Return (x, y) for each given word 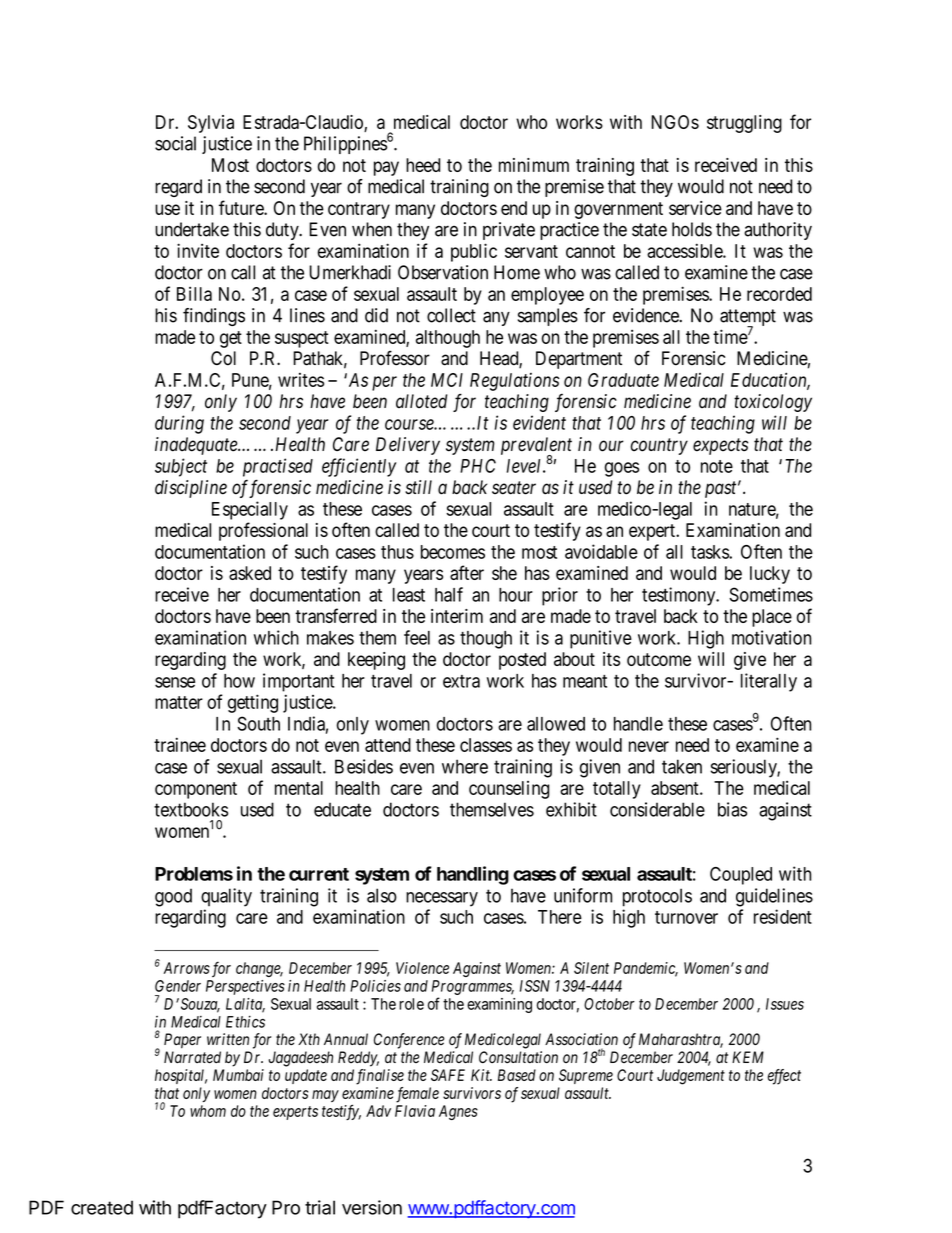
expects (720, 446)
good (173, 897)
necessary (442, 899)
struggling (744, 124)
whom (208, 1111)
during (179, 424)
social (175, 143)
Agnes (458, 1112)
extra (461, 681)
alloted (421, 401)
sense (175, 682)
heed (423, 165)
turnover (686, 917)
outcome (659, 659)
